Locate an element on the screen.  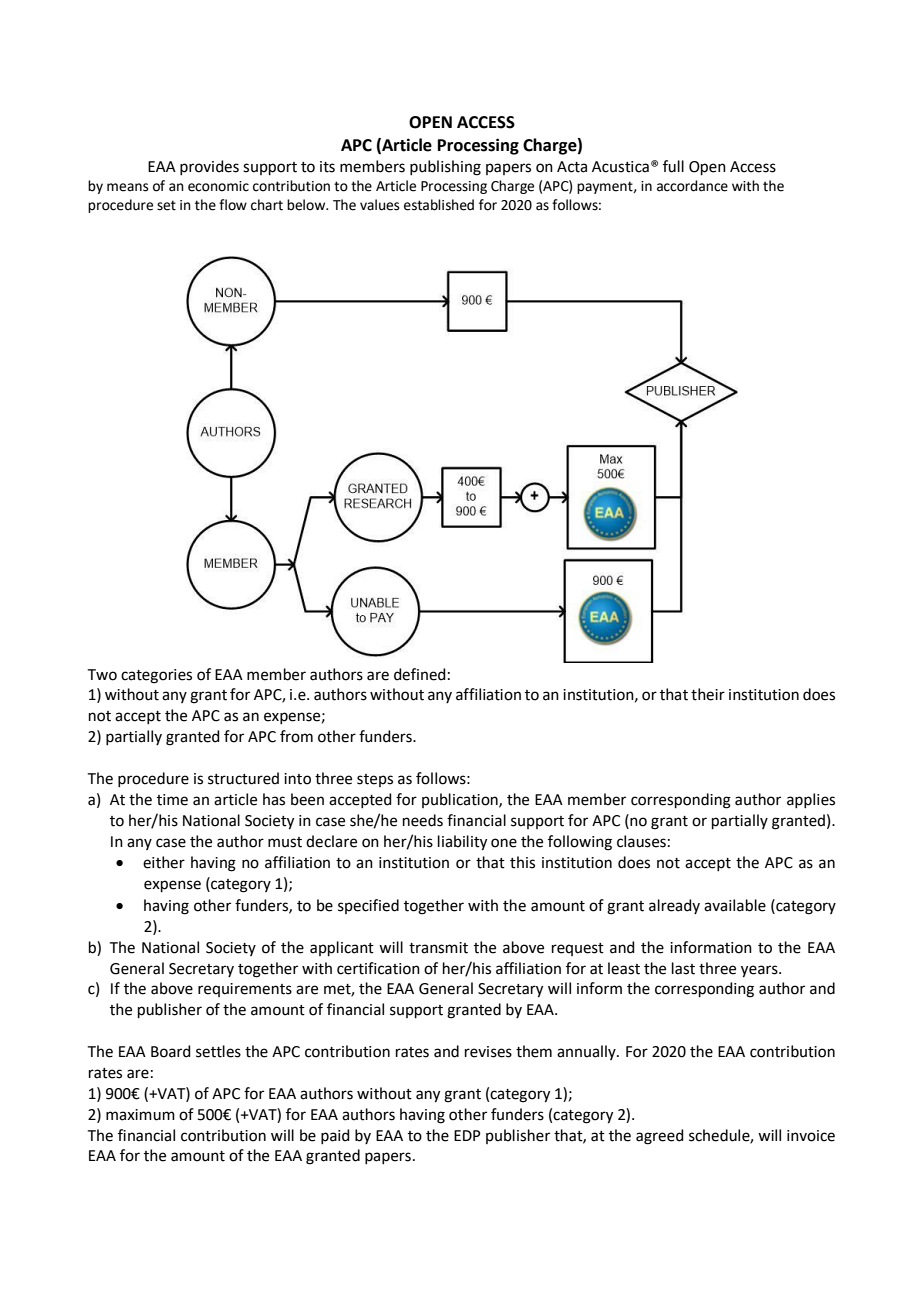
EDP is located at coordinates (467, 1135).
